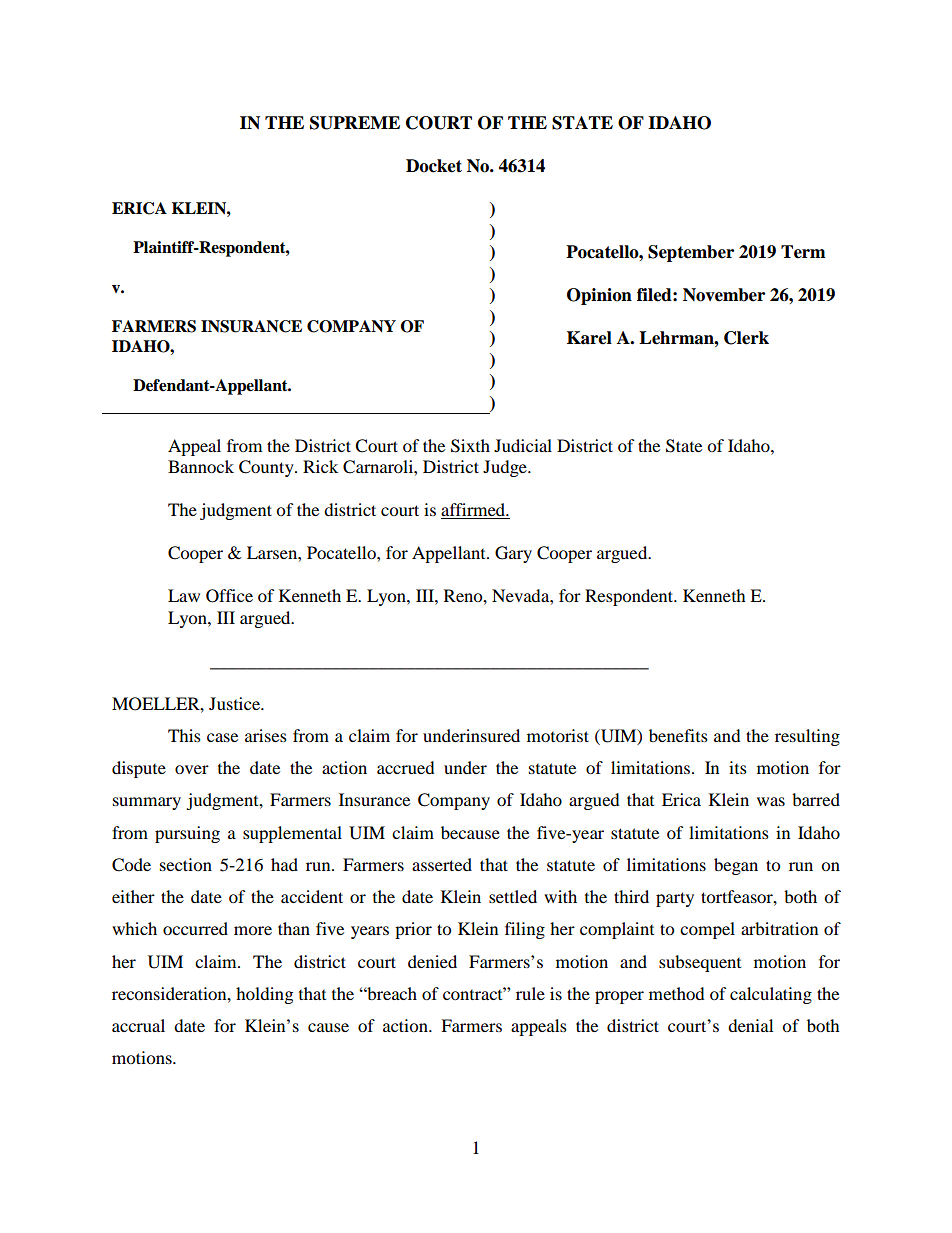 The height and width of the screenshot is (1233, 952). Describe the element at coordinates (678, 735) in the screenshot. I see `benefits` at that location.
